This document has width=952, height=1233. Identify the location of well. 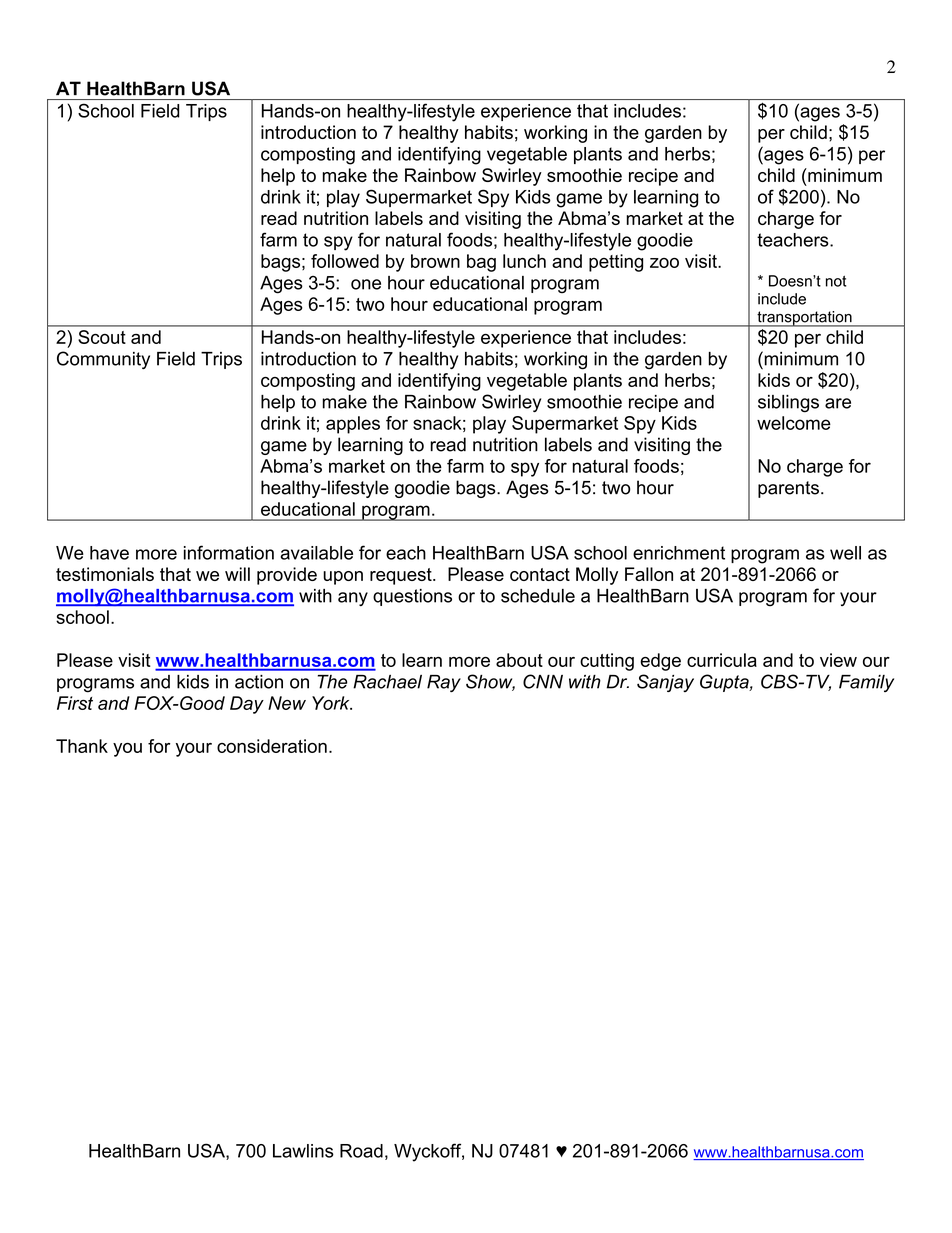
(845, 553).
